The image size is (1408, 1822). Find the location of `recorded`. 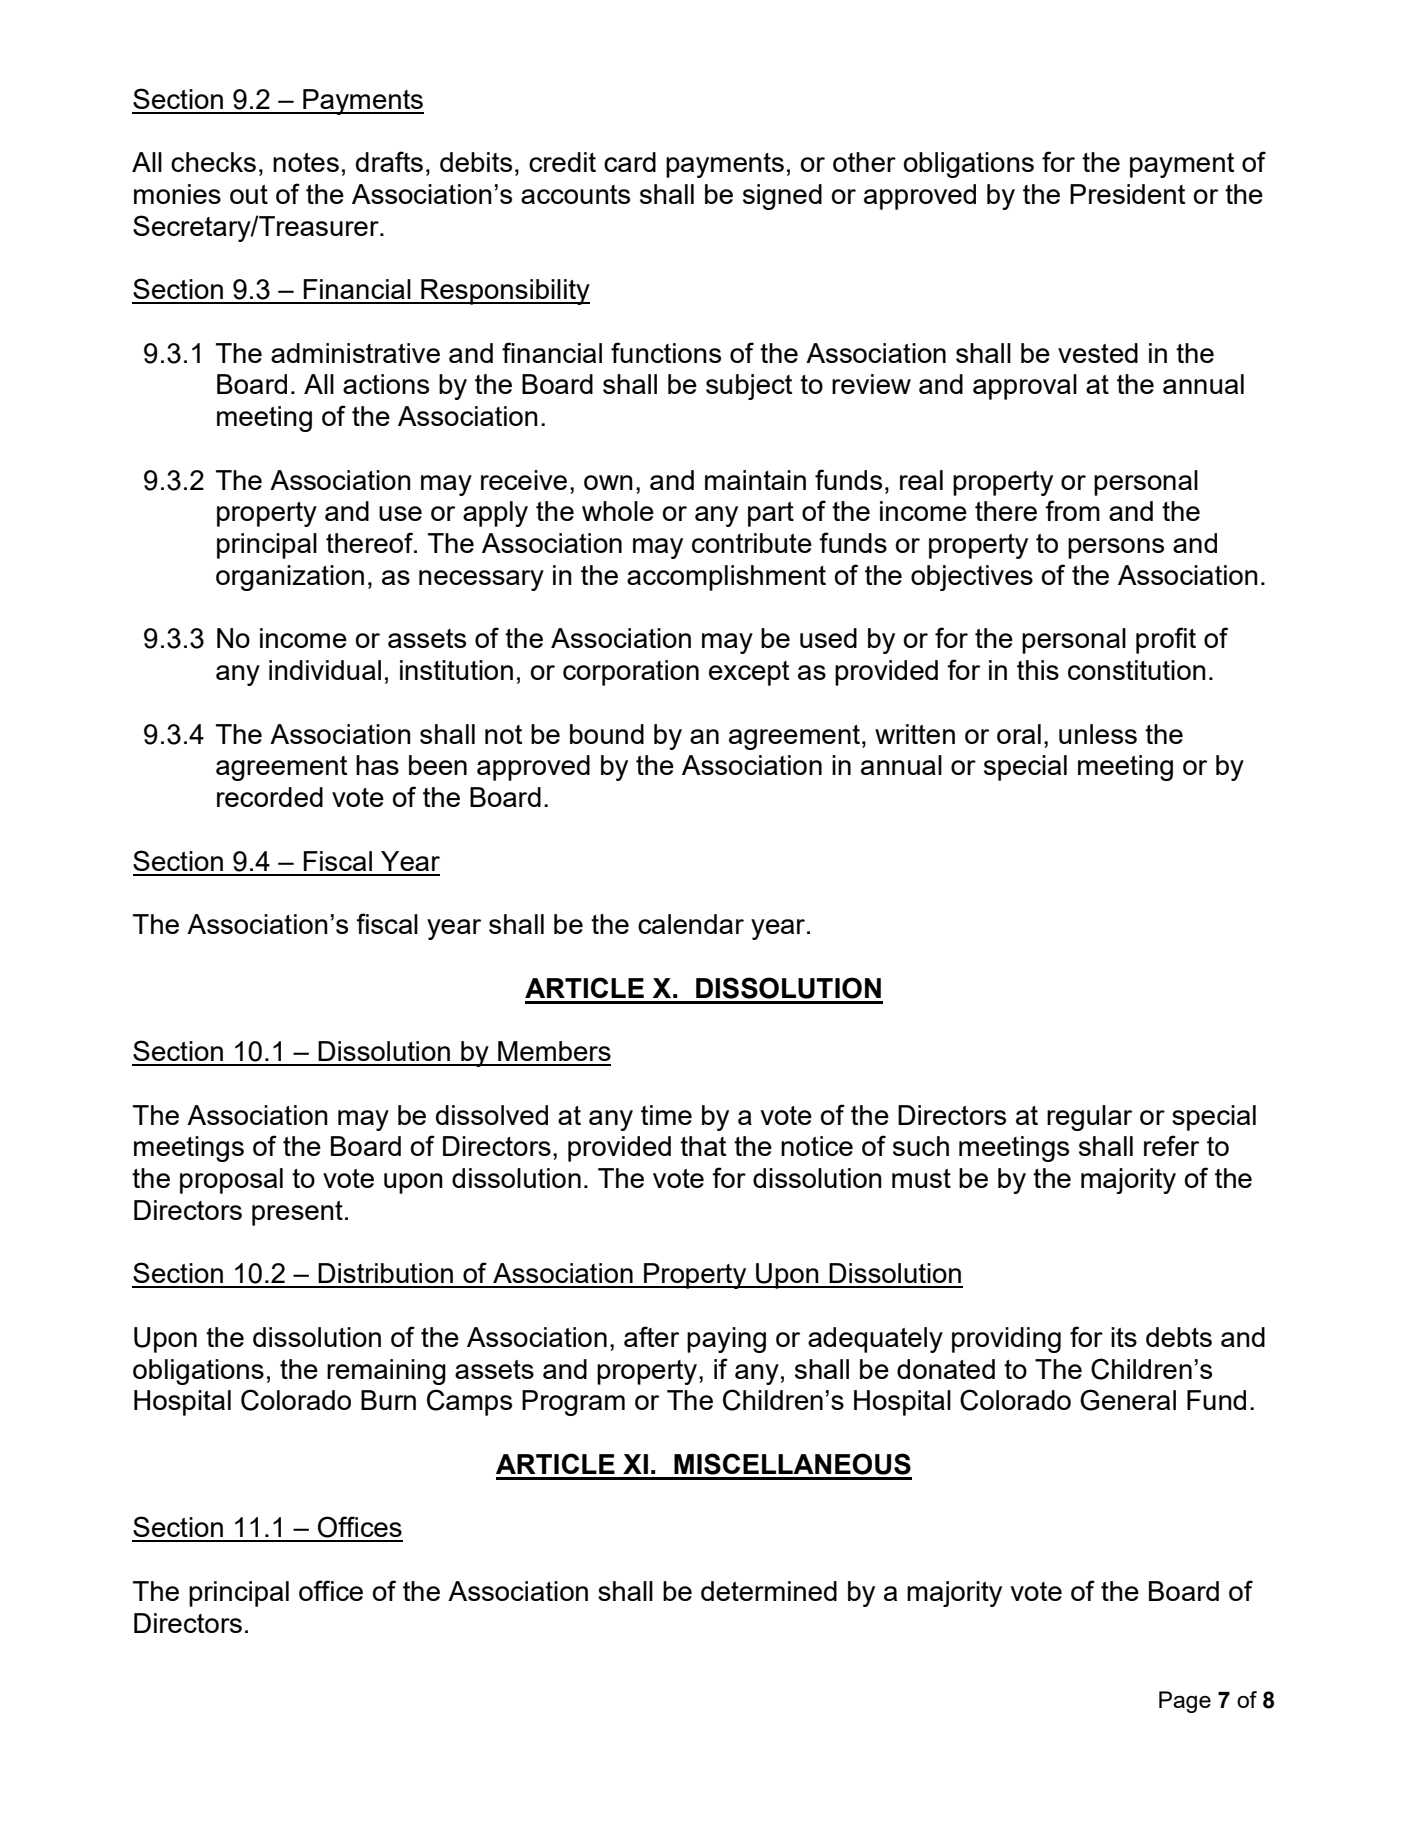

recorded is located at coordinates (270, 797).
